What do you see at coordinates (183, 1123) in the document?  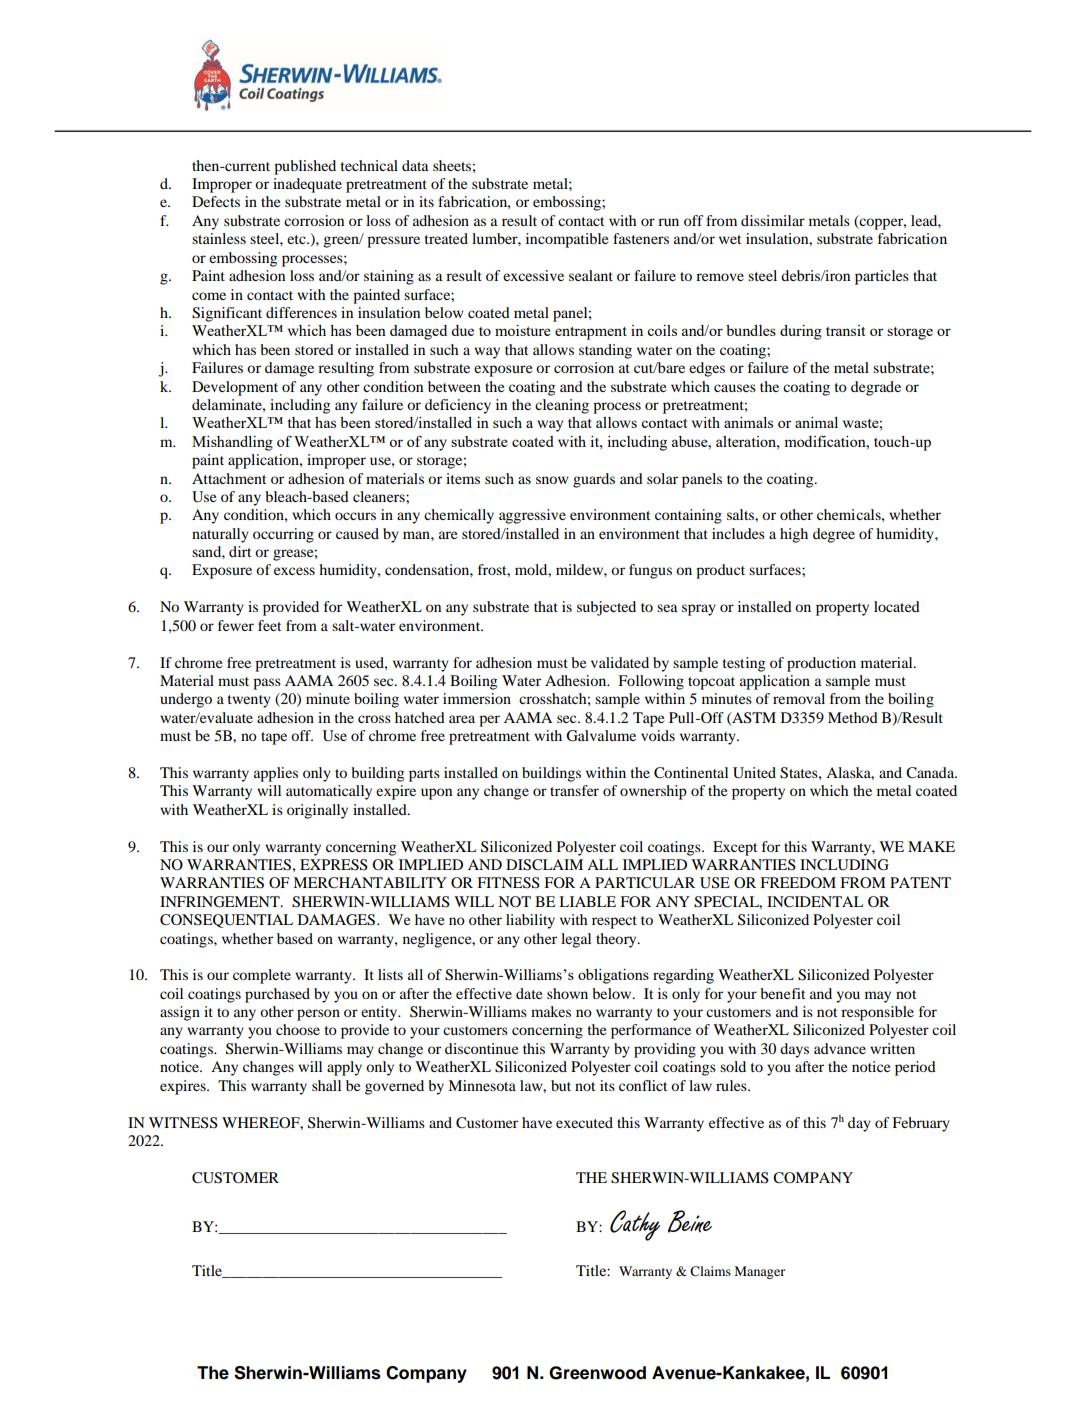 I see `WITNESS` at bounding box center [183, 1123].
